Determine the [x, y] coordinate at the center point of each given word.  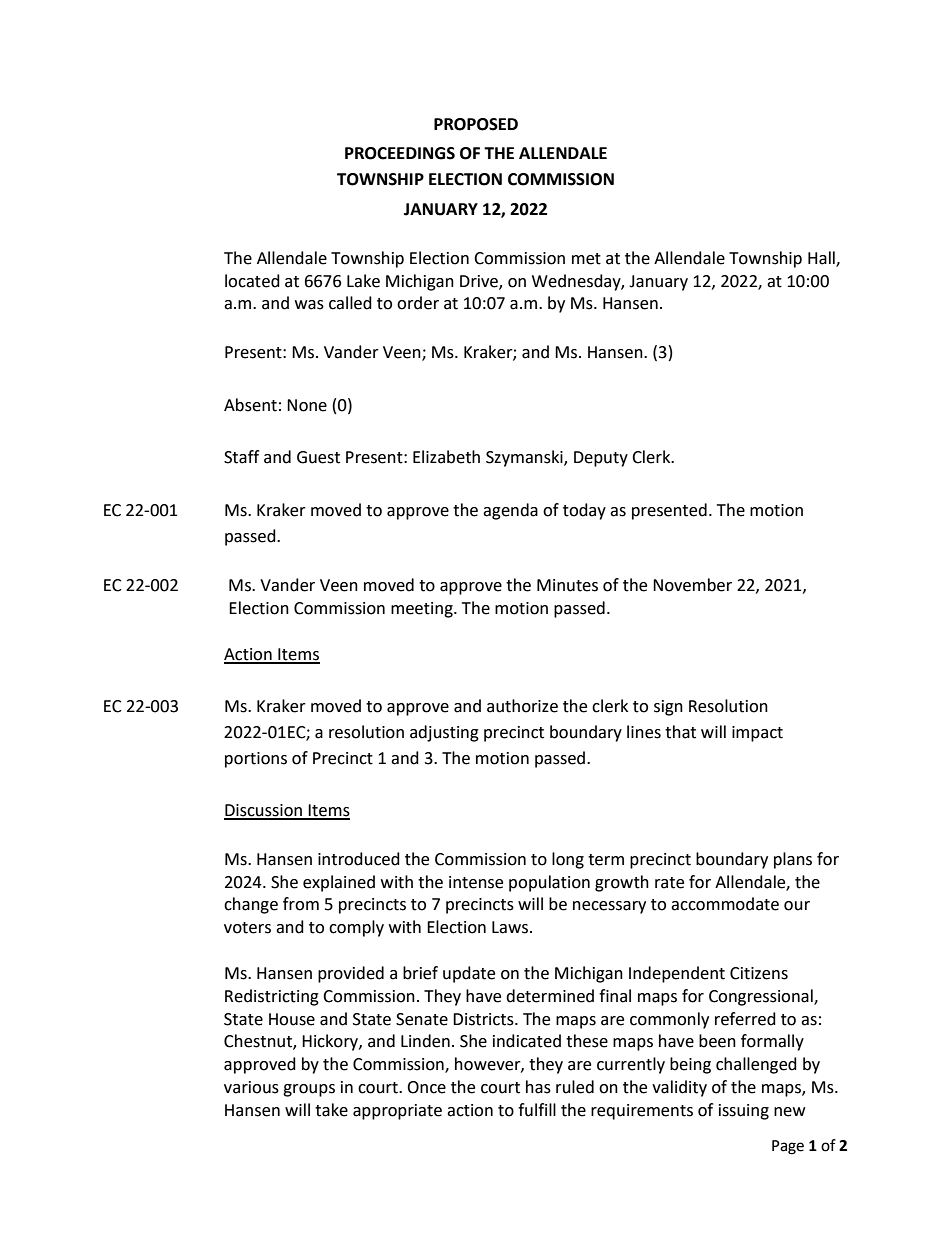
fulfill [537, 1110]
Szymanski [525, 458]
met [586, 259]
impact [757, 734]
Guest [318, 457]
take [331, 1110]
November [692, 585]
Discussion [264, 811]
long [568, 860]
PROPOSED [476, 124]
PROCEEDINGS [400, 153]
